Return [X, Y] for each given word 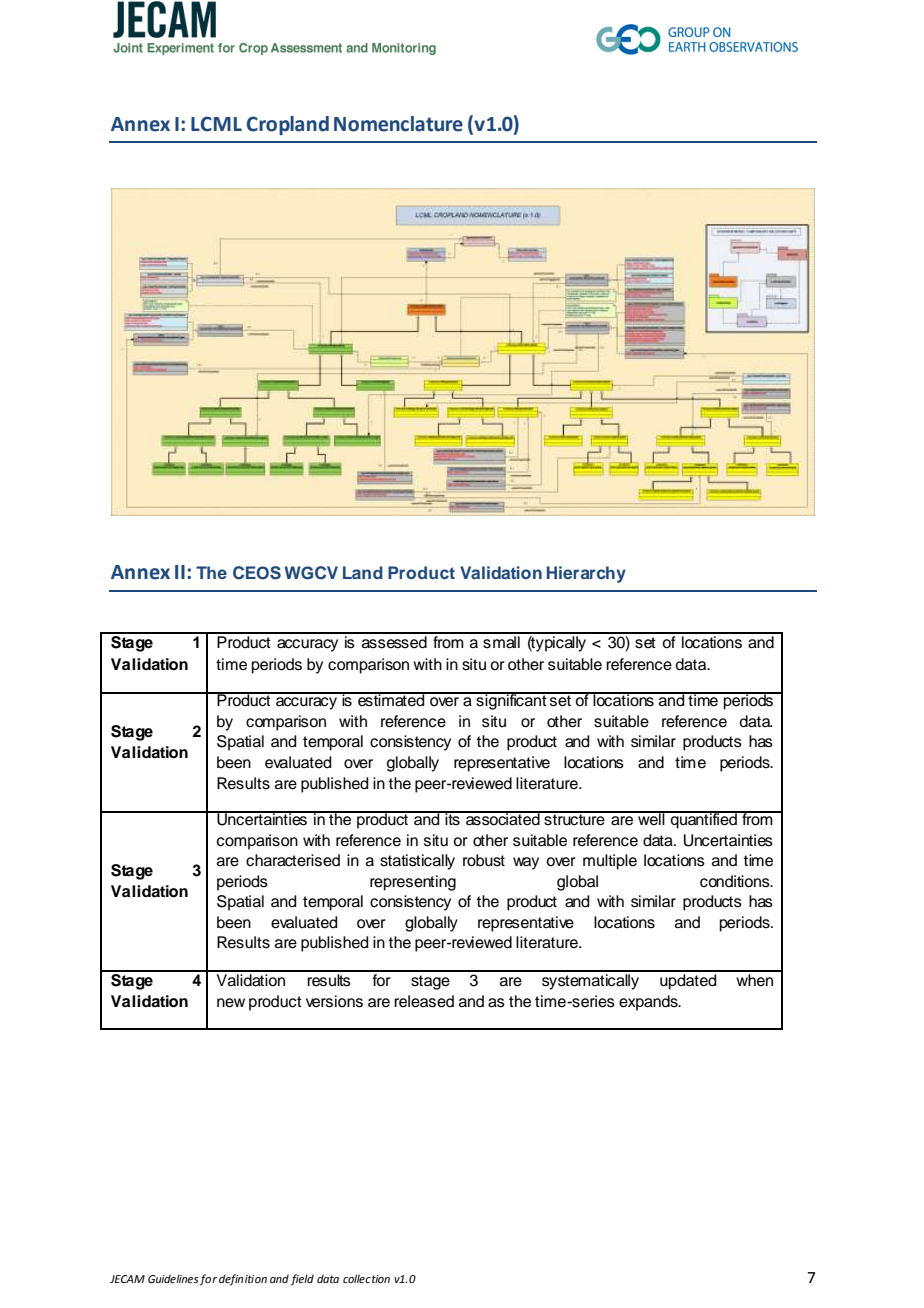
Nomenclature [398, 124]
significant [511, 701]
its [452, 818]
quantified [704, 820]
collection [366, 1278]
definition [243, 1280]
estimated [391, 699]
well [651, 818]
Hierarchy [586, 574]
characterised [293, 860]
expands [649, 1003]
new [231, 1003]
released [424, 1001]
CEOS [257, 573]
